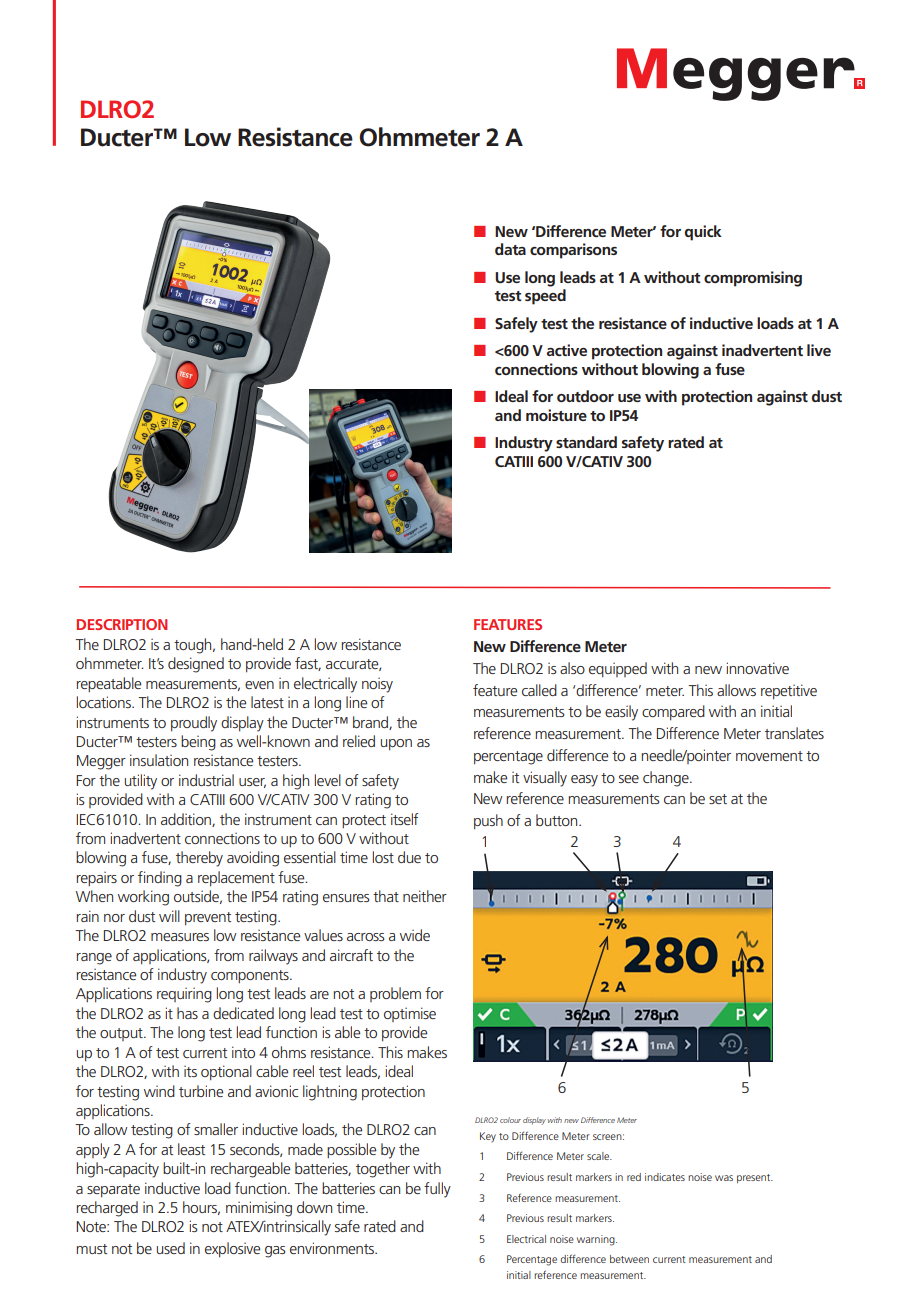 This image has height=1308, width=924. What do you see at coordinates (718, 799) in the image?
I see `set` at bounding box center [718, 799].
